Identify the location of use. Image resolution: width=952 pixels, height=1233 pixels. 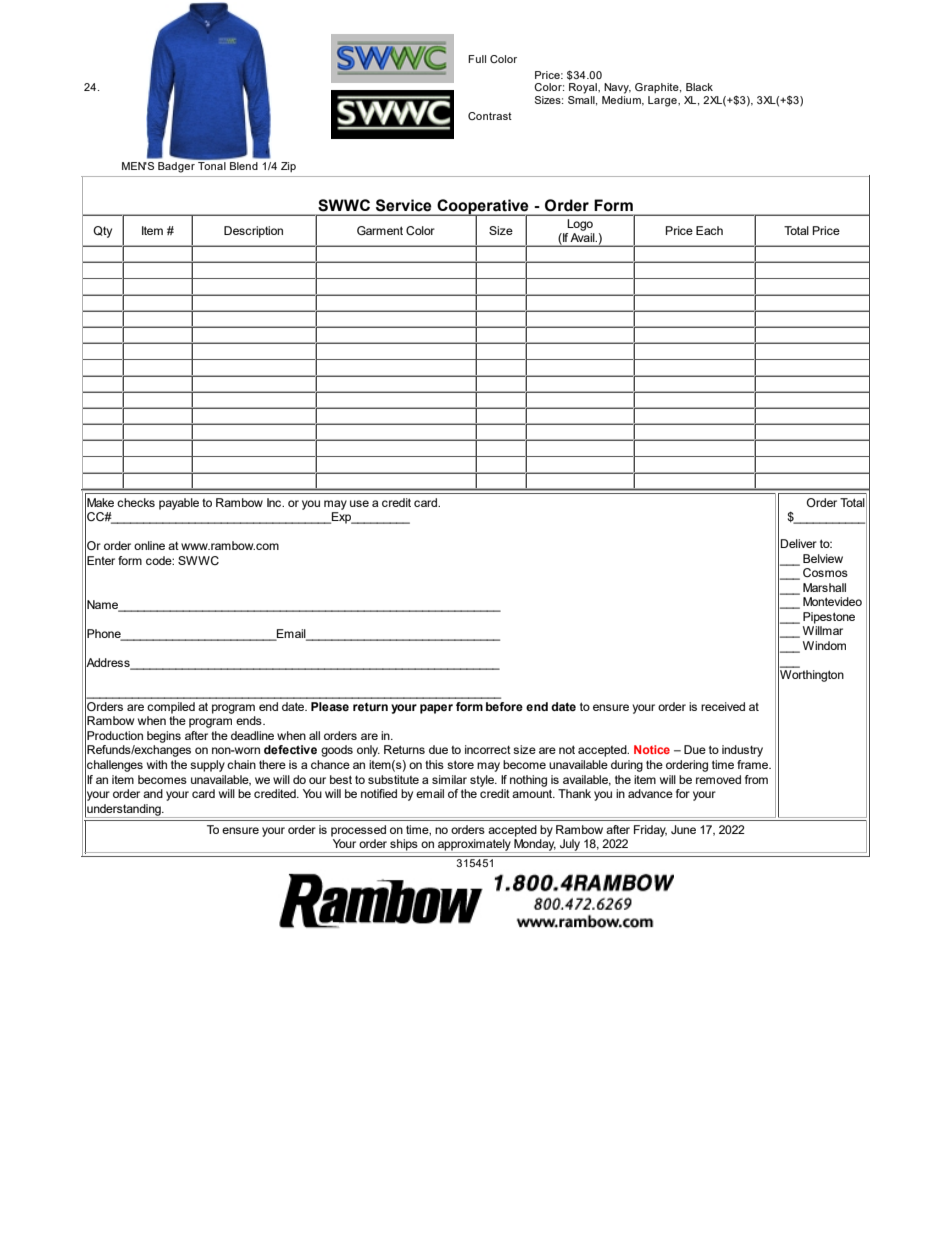
(359, 503).
